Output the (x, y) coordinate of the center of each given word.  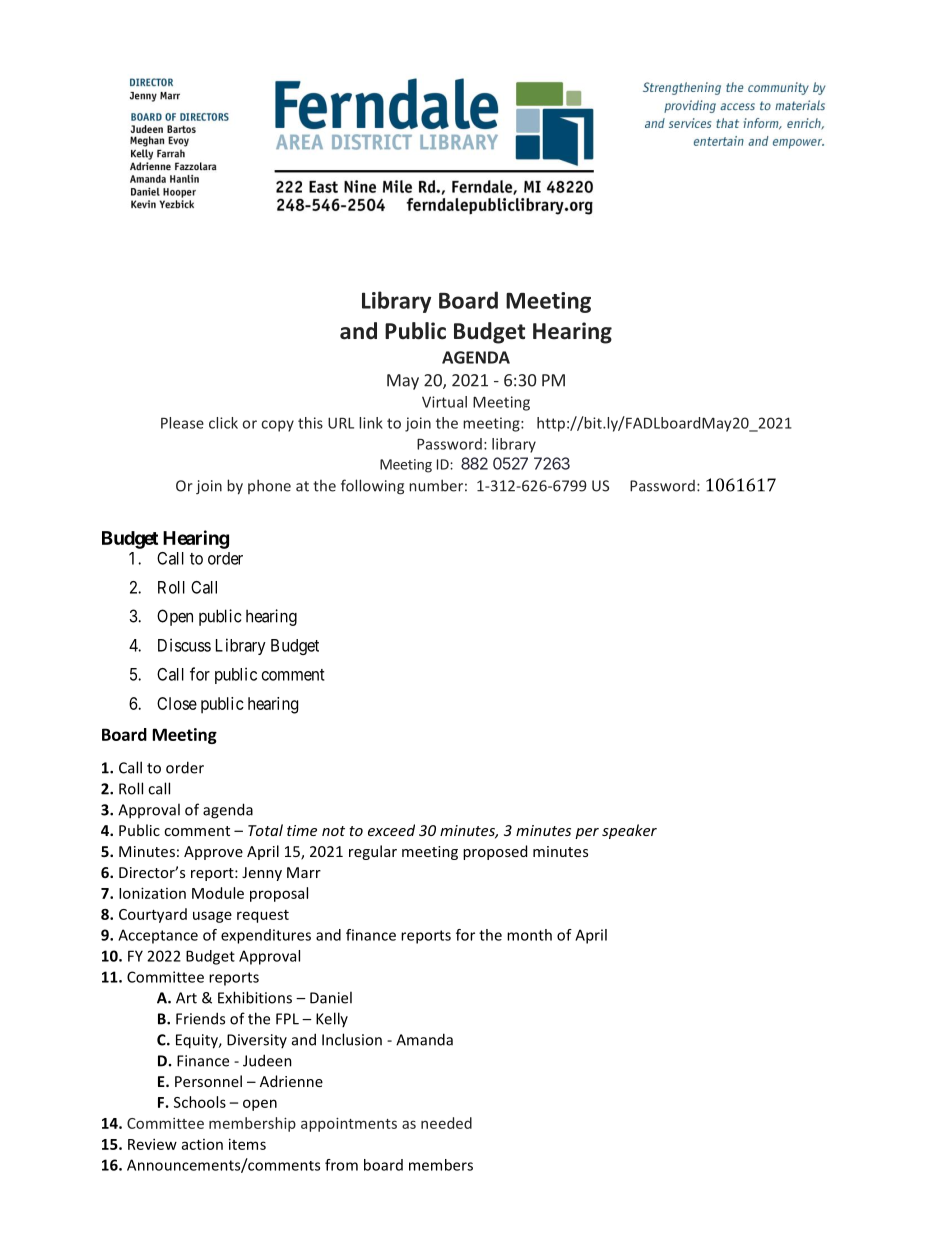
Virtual (444, 402)
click (223, 423)
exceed (391, 830)
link (371, 423)
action (202, 1144)
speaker (629, 831)
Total (265, 830)
